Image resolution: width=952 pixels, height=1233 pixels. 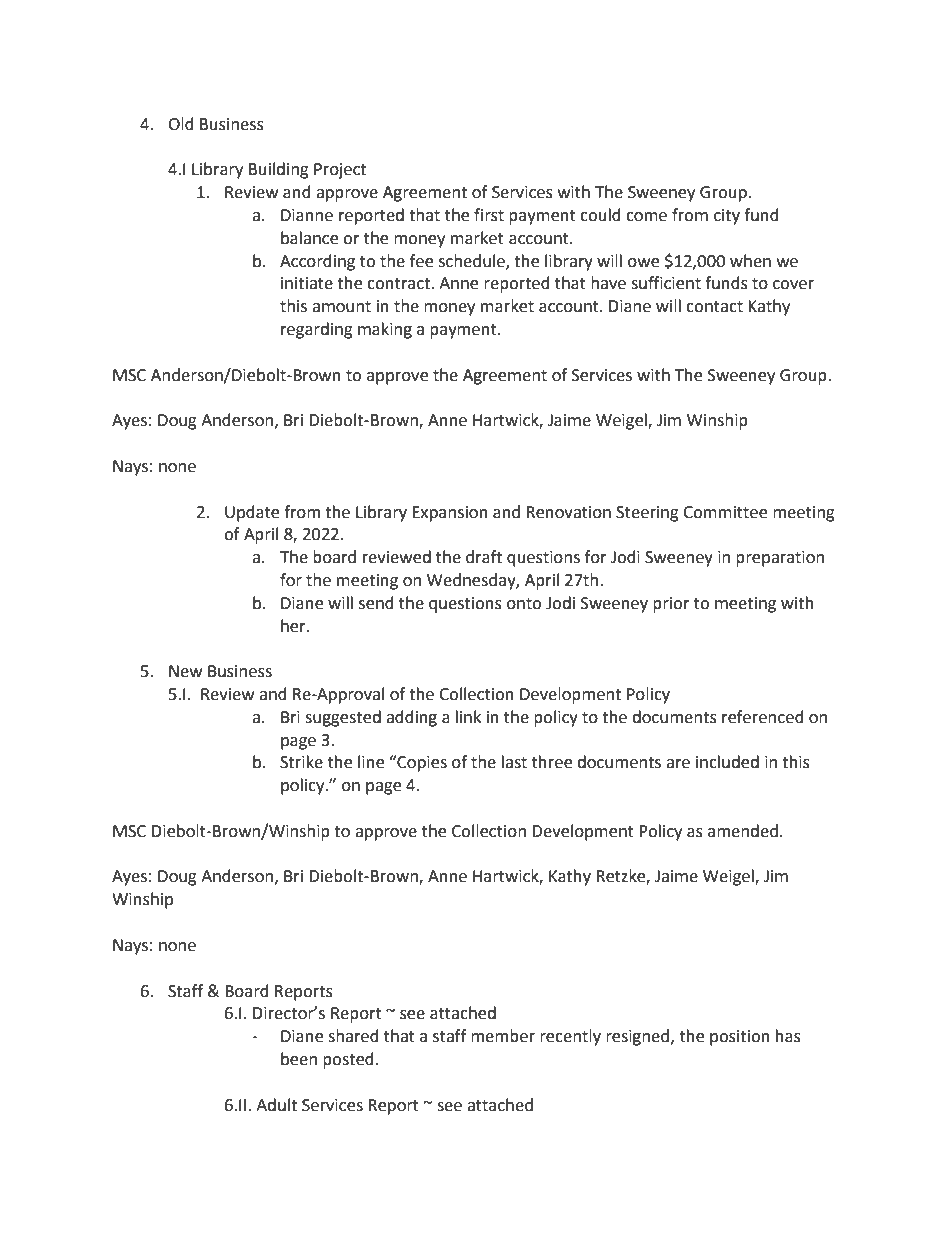 I want to click on included, so click(x=727, y=762).
